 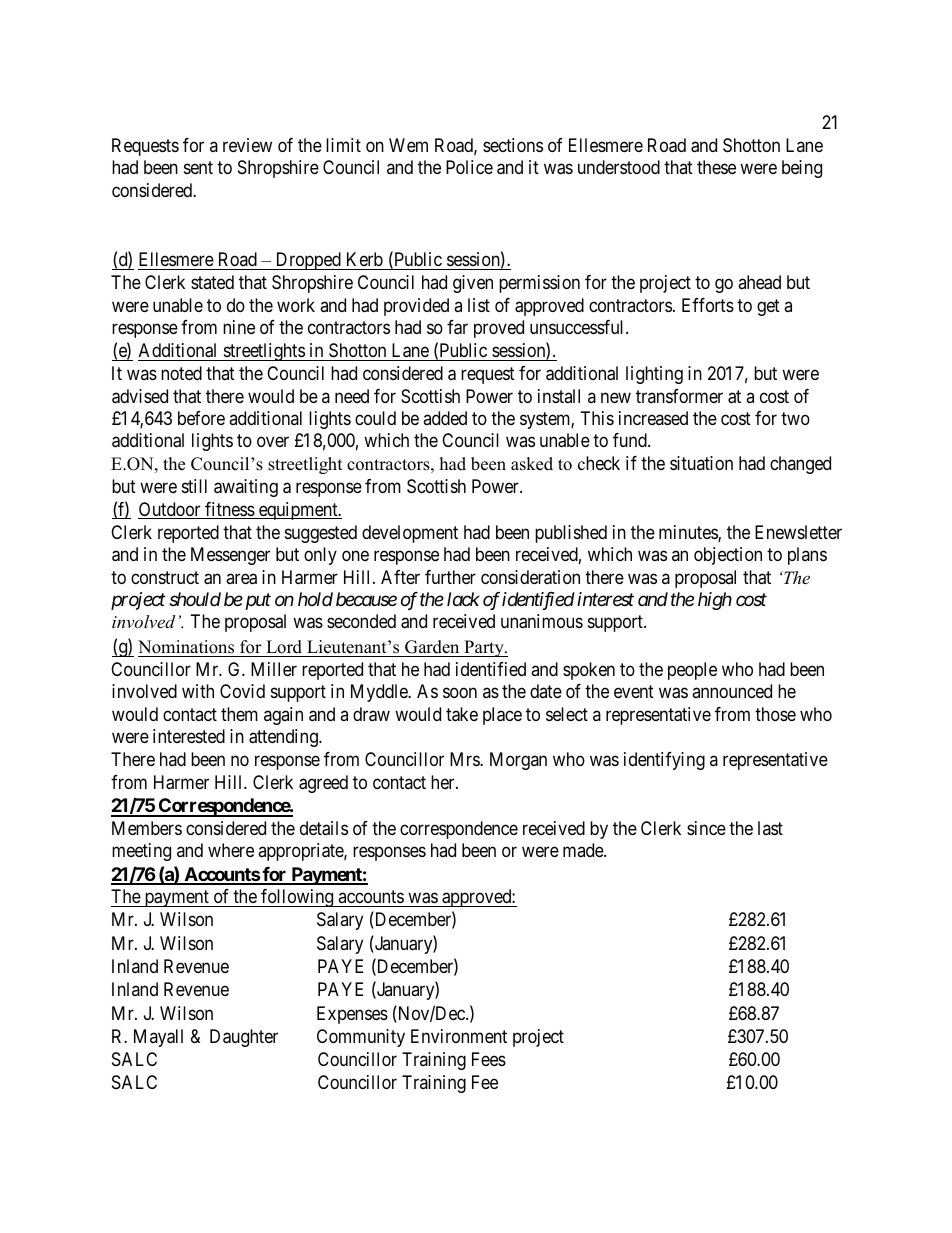 I want to click on far, so click(x=457, y=327).
